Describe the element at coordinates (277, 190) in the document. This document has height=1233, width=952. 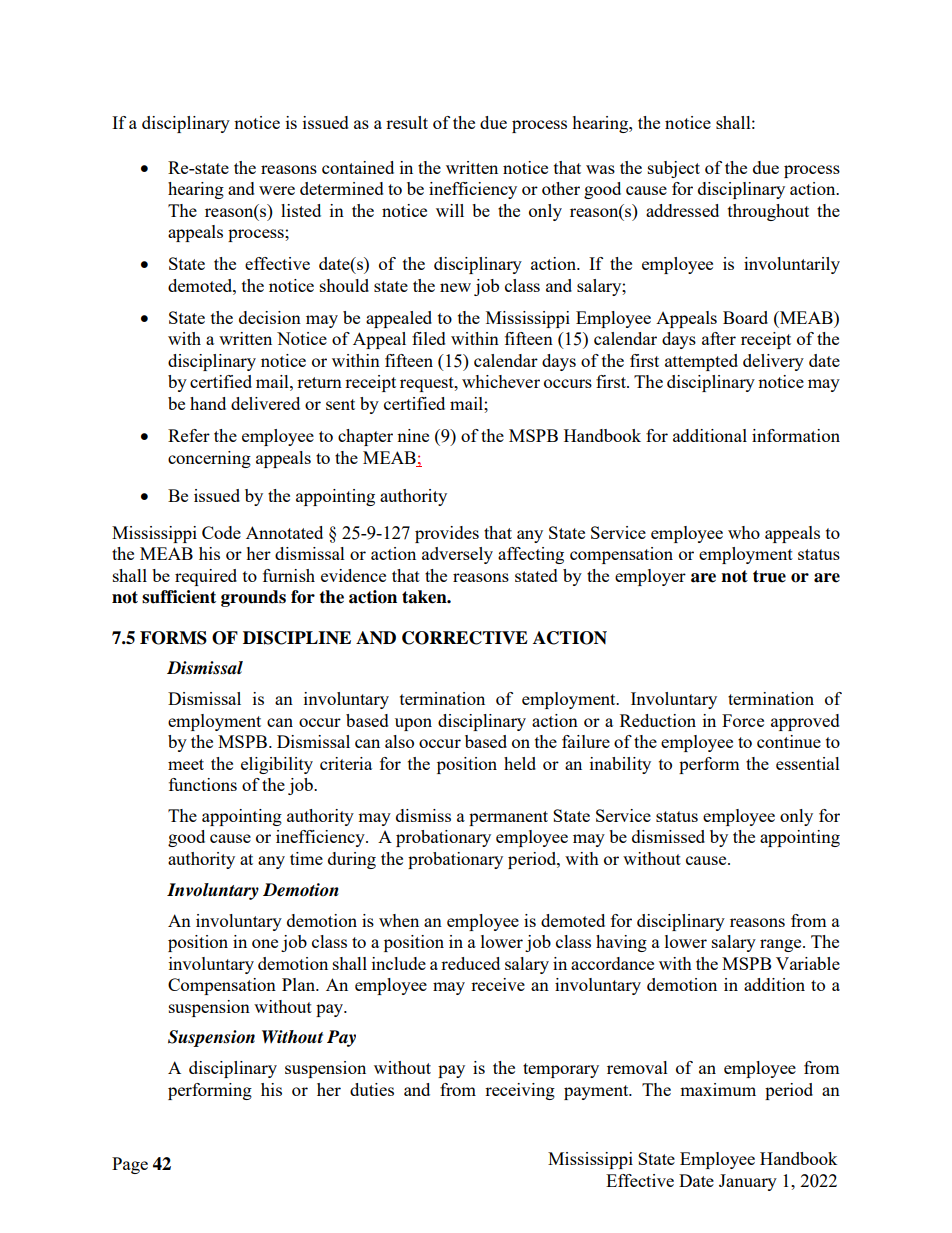
I see `were` at that location.
